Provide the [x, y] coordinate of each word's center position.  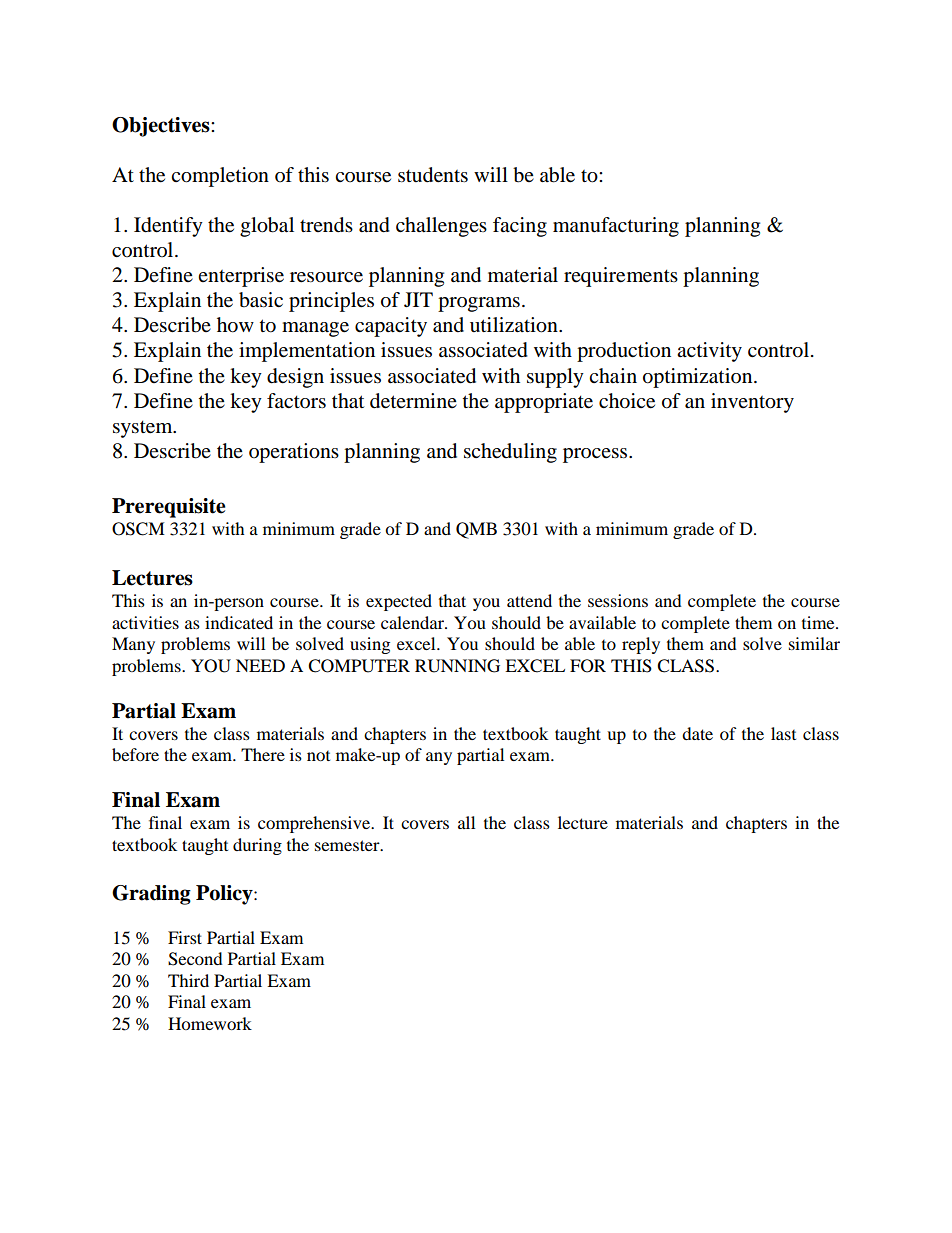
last [783, 733]
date [697, 733]
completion [220, 177]
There [263, 754]
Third [188, 980]
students [433, 175]
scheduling [510, 453]
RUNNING [457, 666]
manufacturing [616, 227]
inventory [752, 403]
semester [348, 845]
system [144, 429]
